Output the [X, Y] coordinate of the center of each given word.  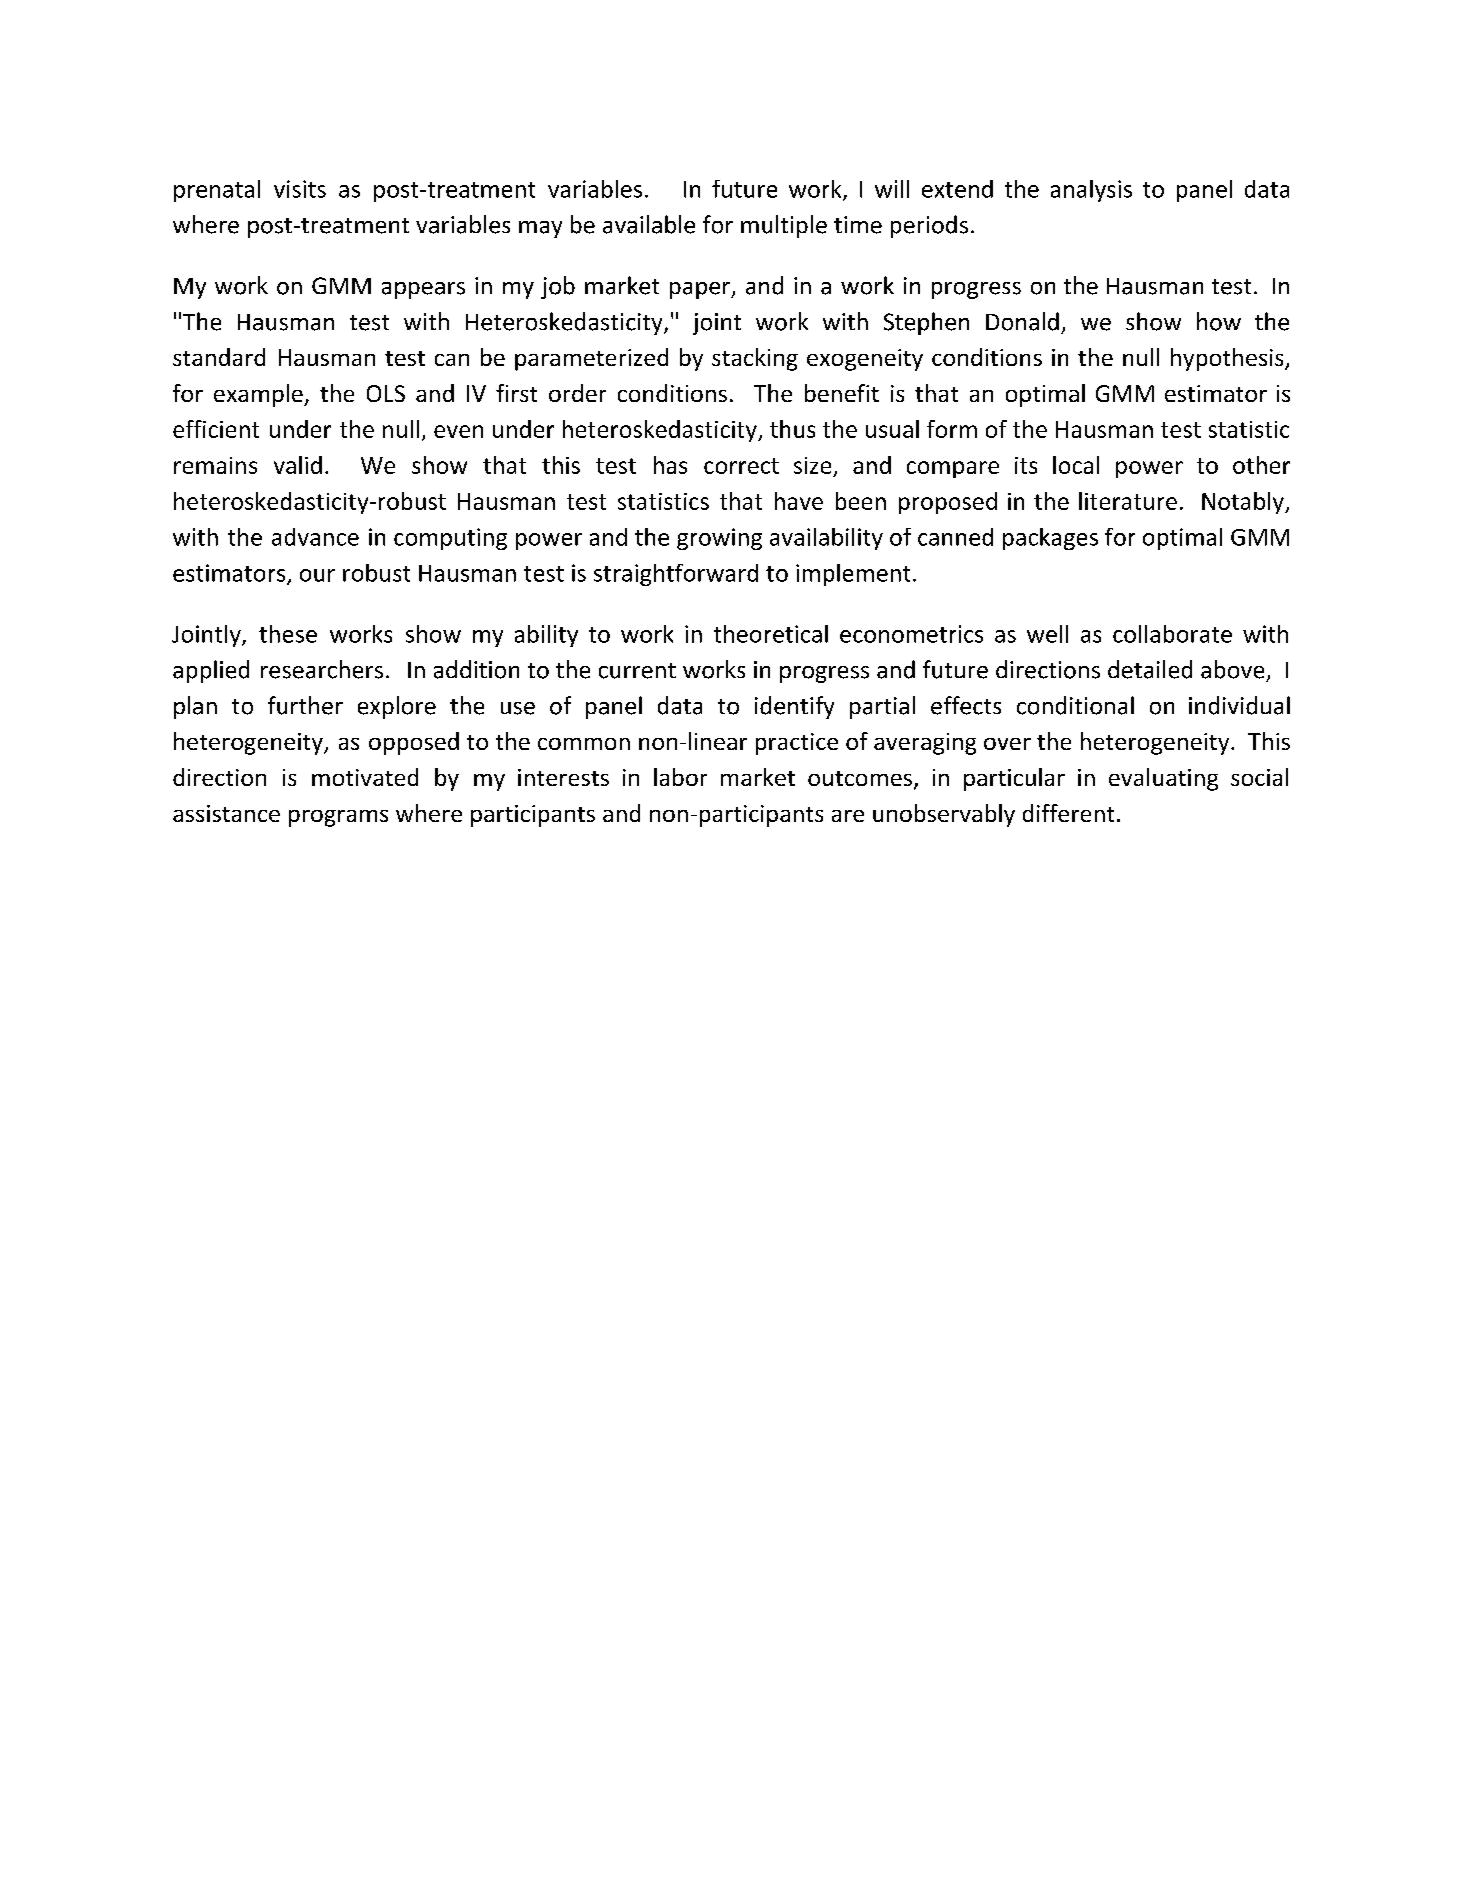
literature [1128, 501]
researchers [322, 669]
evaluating [1163, 779]
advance [315, 537]
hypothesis [1228, 359]
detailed [1150, 669]
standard [219, 357]
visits [300, 189]
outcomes [860, 778]
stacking [755, 359]
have [799, 501]
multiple [784, 226]
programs [338, 818]
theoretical [771, 634]
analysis [1091, 191]
